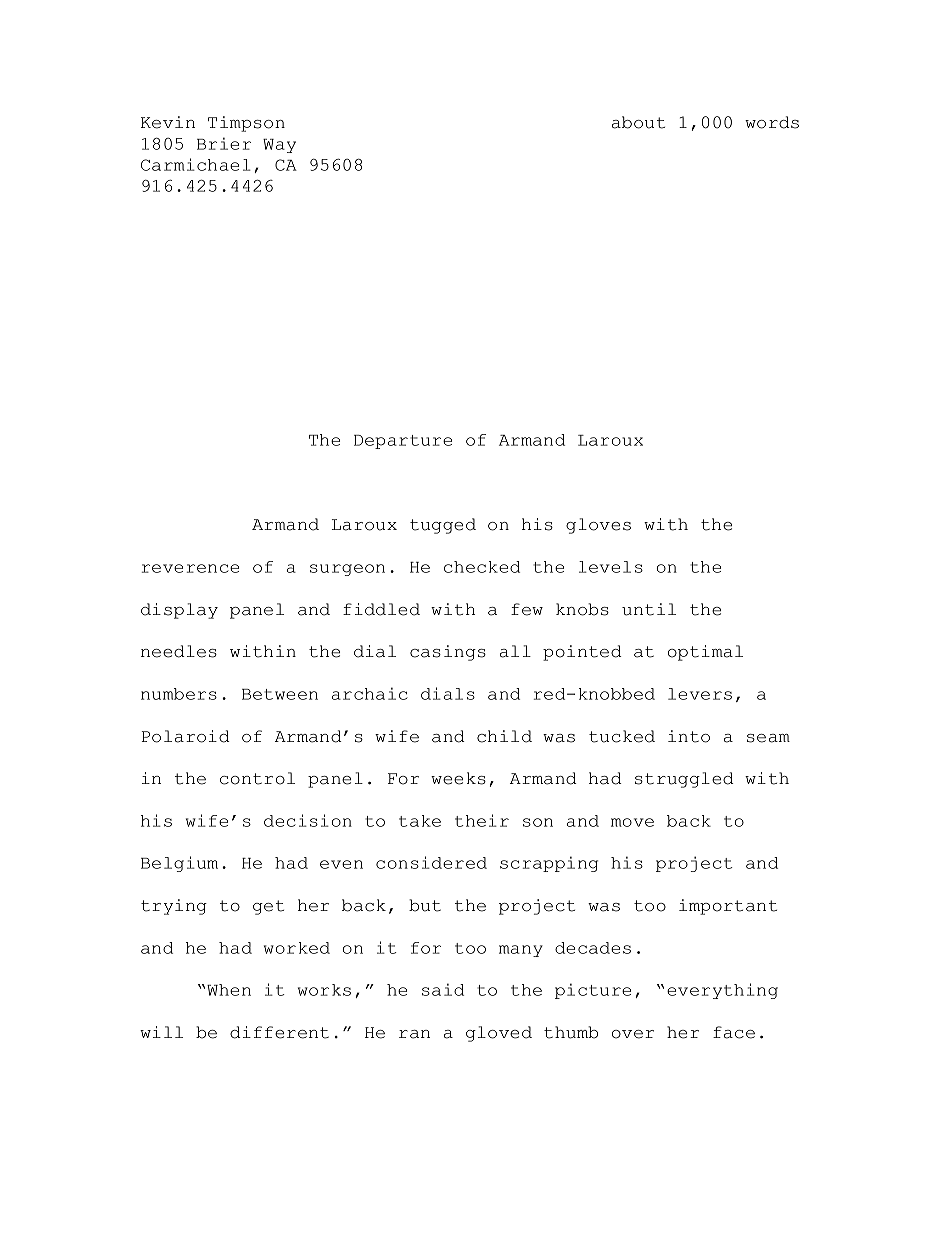  I want to click on everything, so click(722, 991).
